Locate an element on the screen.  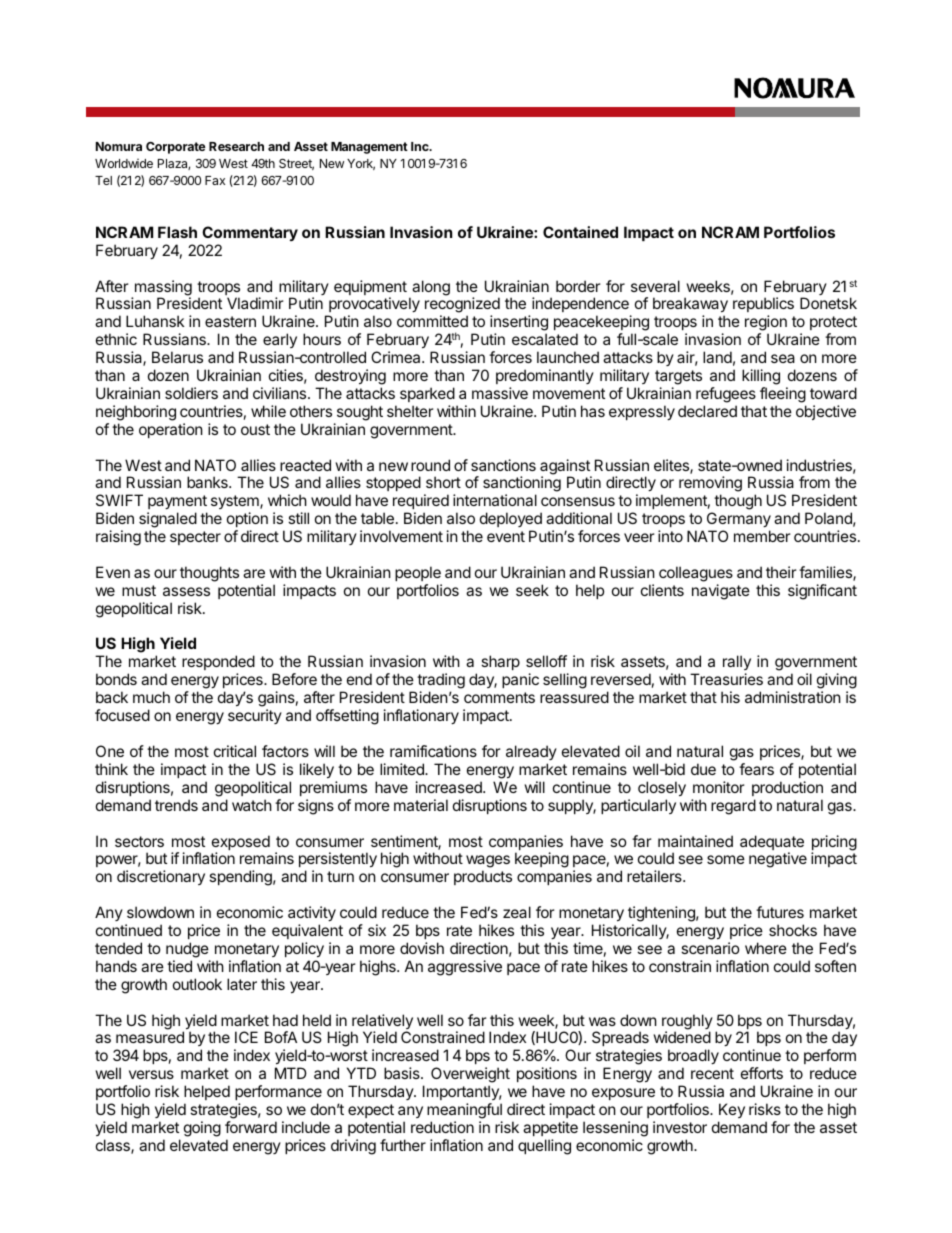
Fax is located at coordinates (215, 180).
